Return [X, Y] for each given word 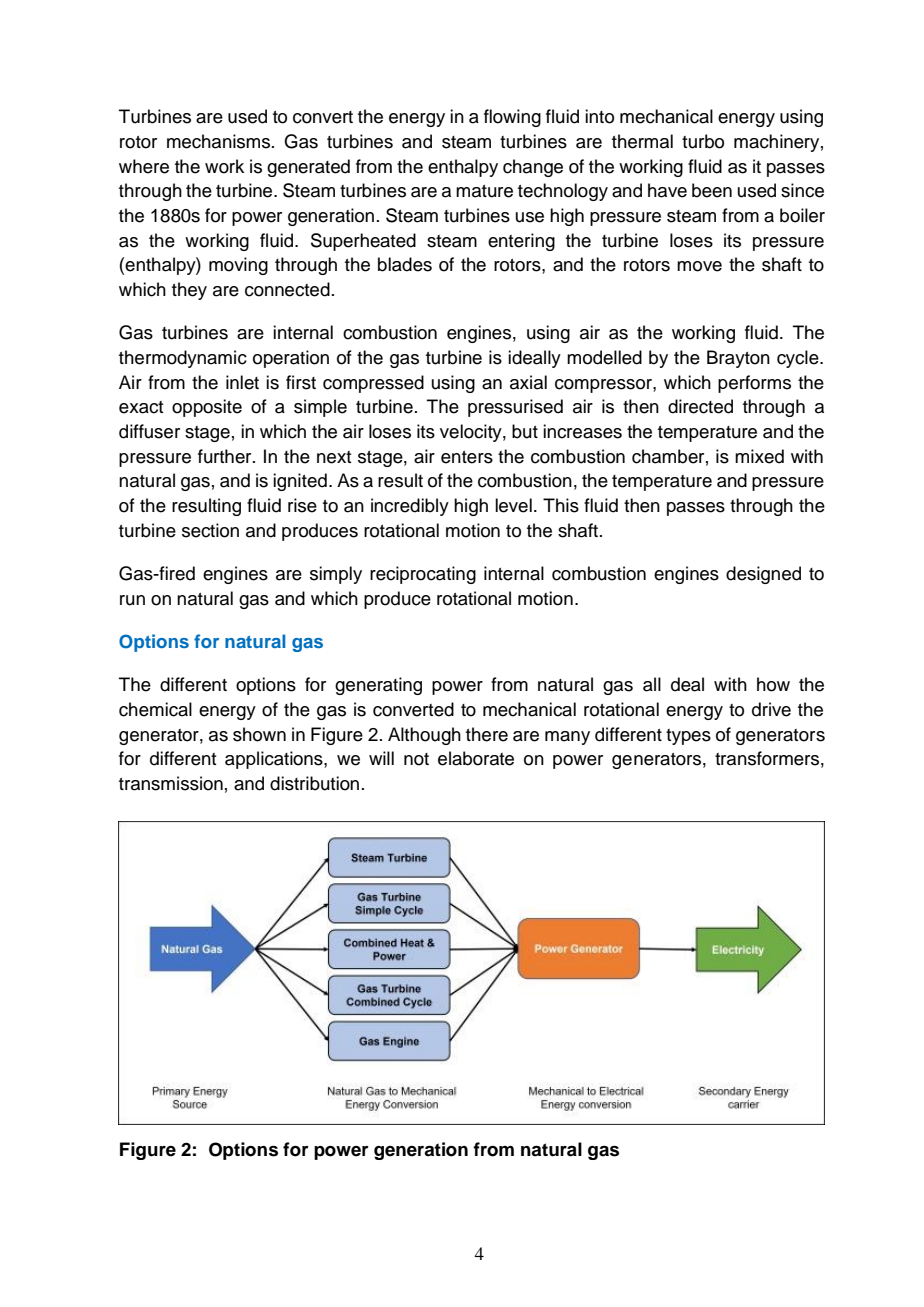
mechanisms [220, 141]
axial [528, 382]
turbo [703, 141]
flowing [512, 118]
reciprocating [423, 575]
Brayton [738, 359]
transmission [171, 783]
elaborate [476, 758]
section [210, 530]
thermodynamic [183, 359]
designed [763, 575]
